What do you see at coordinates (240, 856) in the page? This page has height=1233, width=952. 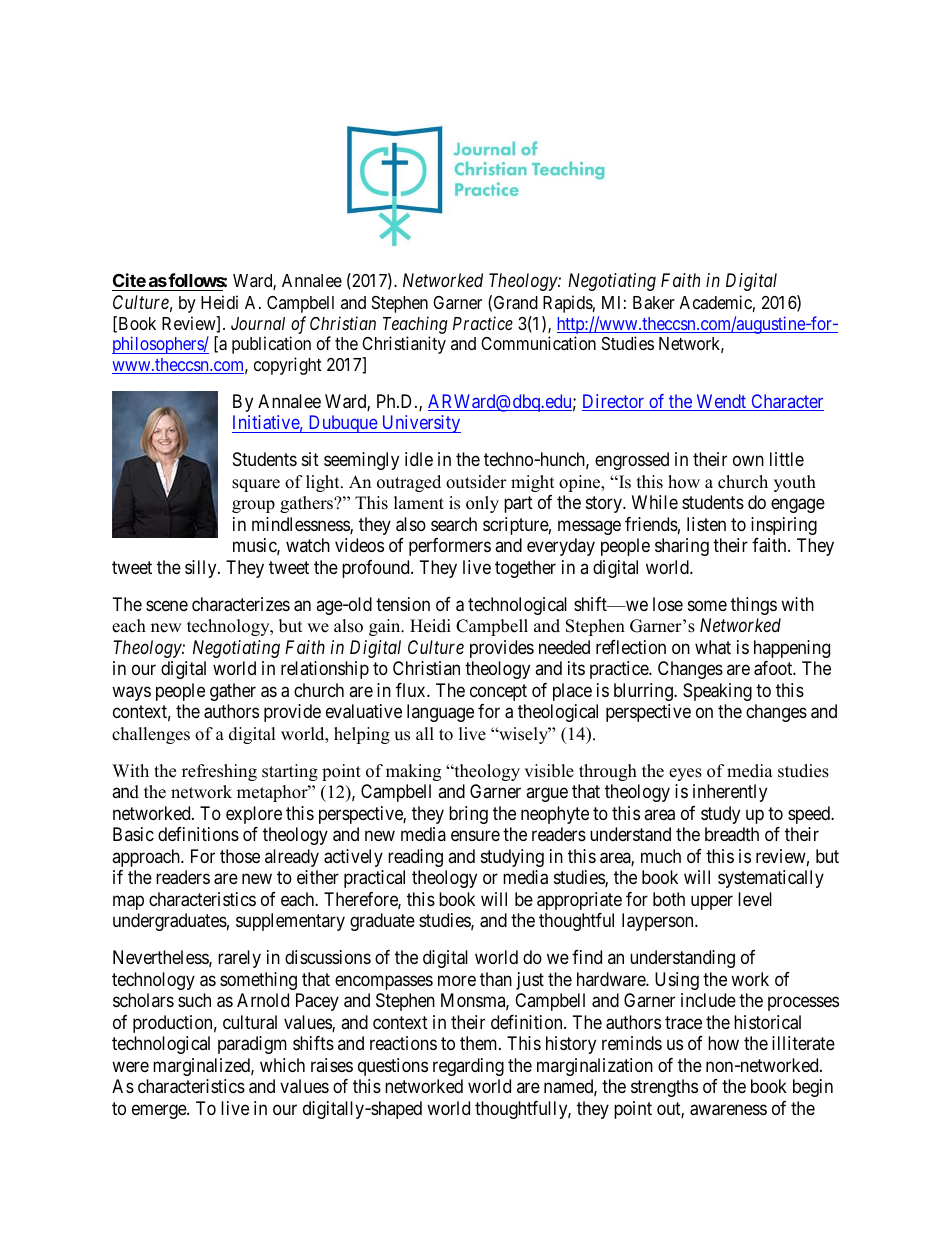 I see `those` at bounding box center [240, 856].
